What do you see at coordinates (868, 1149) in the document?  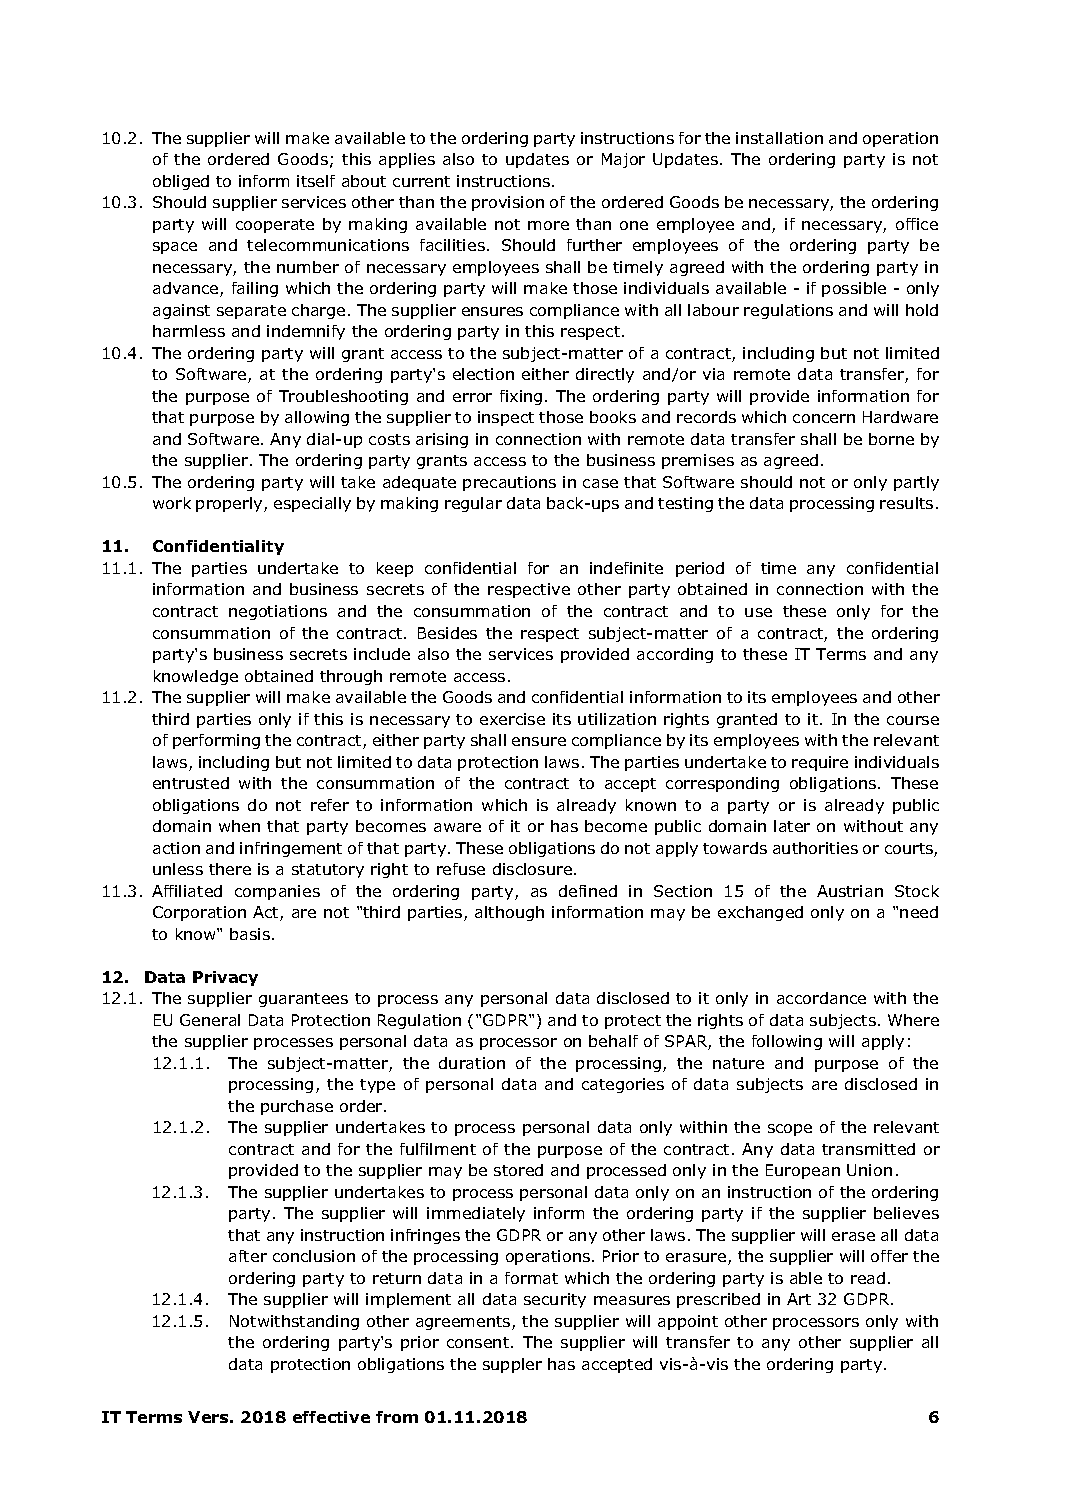 I see `transmitted` at bounding box center [868, 1149].
